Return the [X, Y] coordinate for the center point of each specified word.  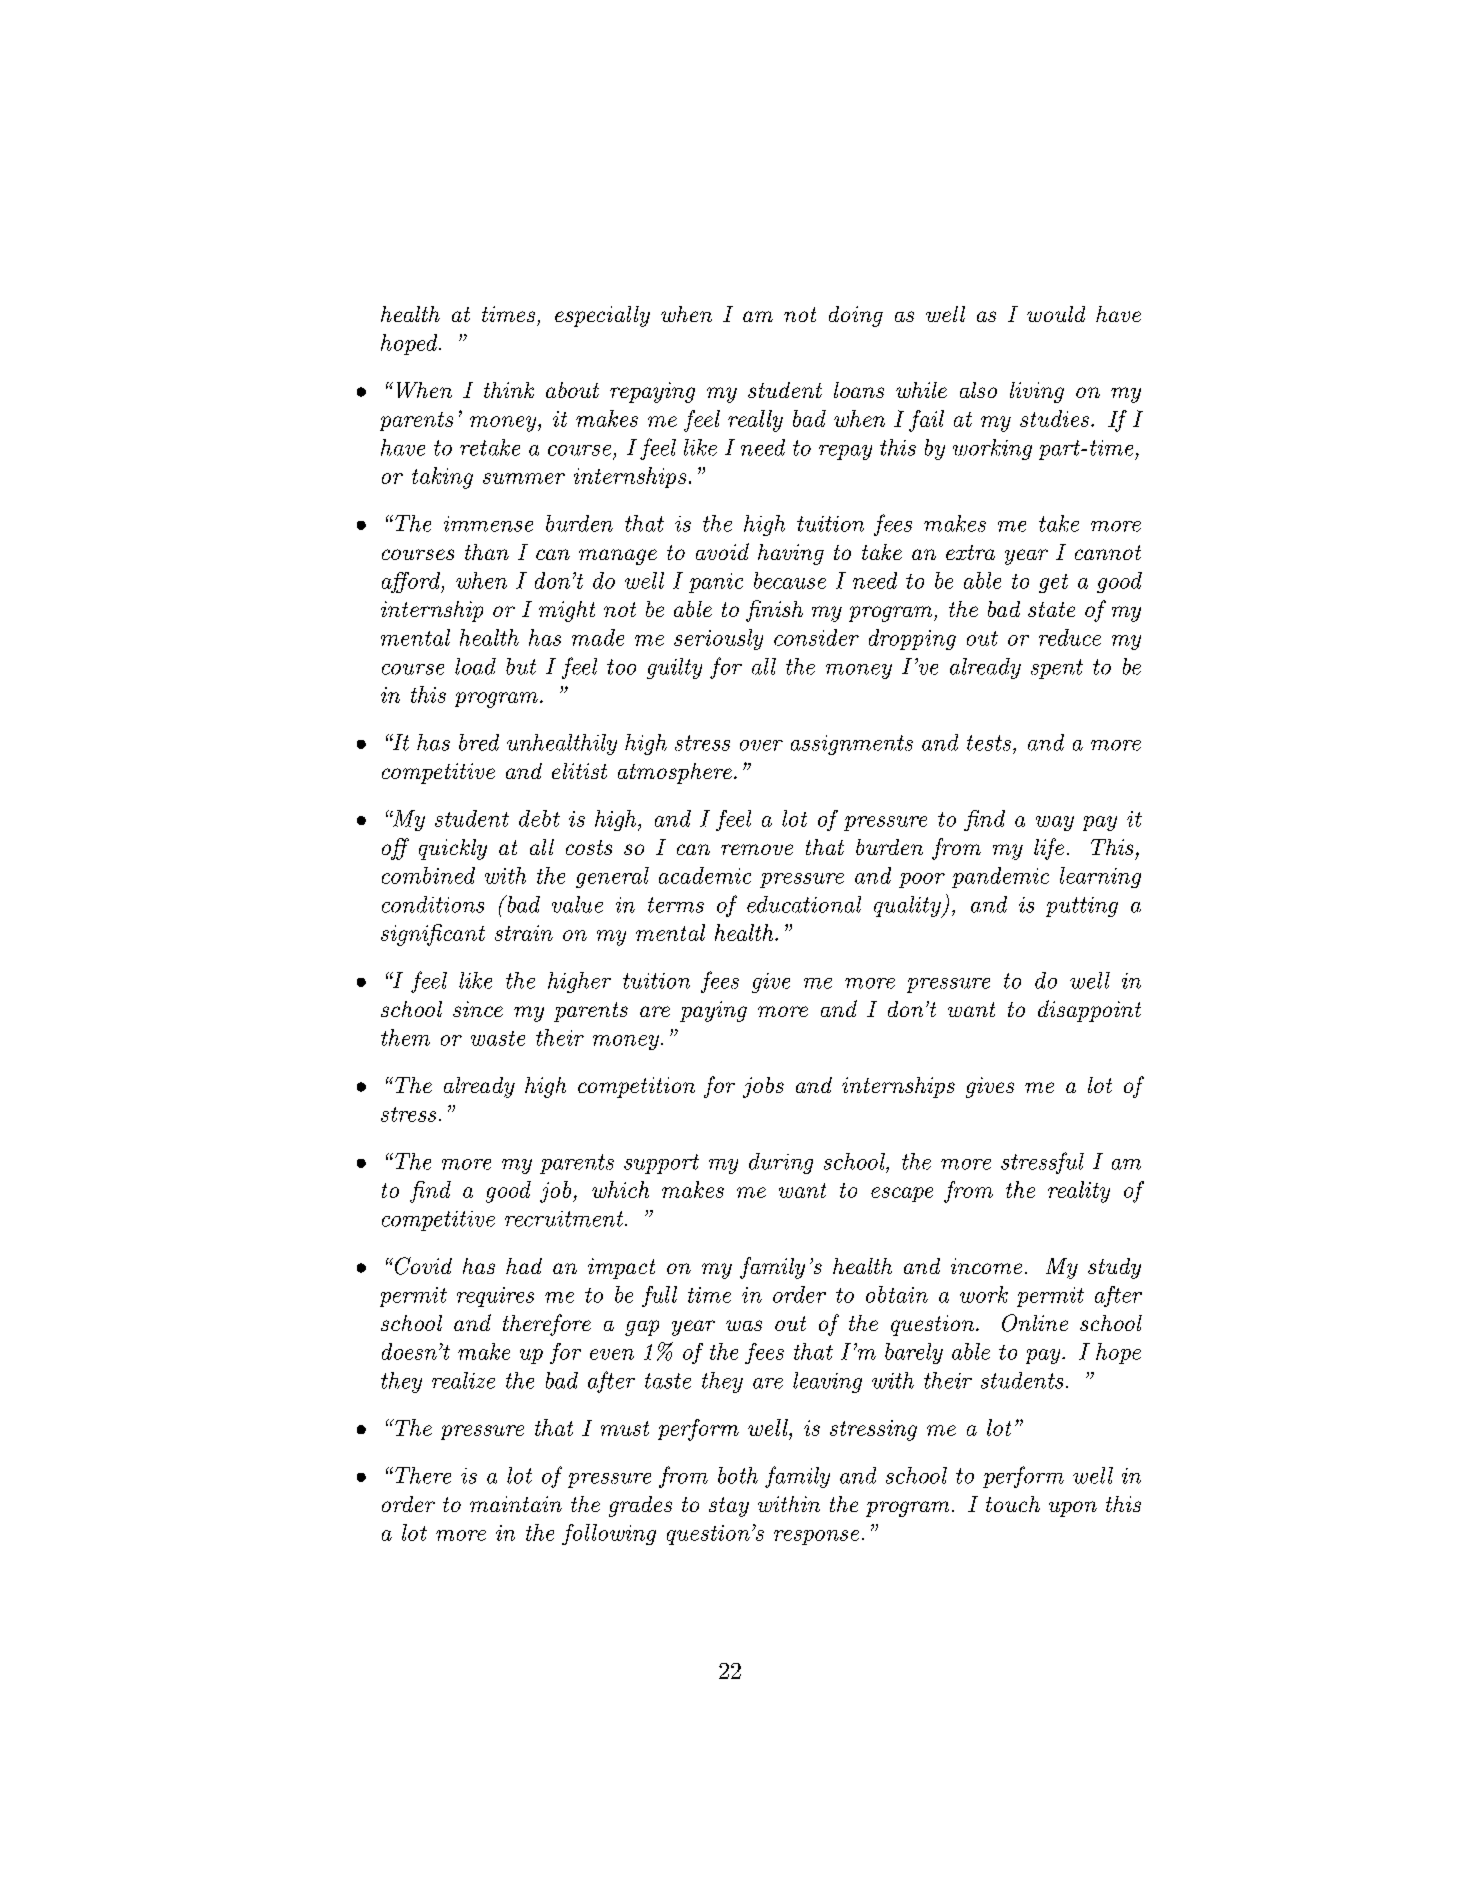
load [475, 666]
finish [774, 611]
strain [524, 933]
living [1037, 392]
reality [1079, 1192]
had [524, 1266]
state [1051, 609]
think [509, 390]
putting [1082, 907]
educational [804, 904]
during [781, 1163]
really [755, 421]
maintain [516, 1504]
